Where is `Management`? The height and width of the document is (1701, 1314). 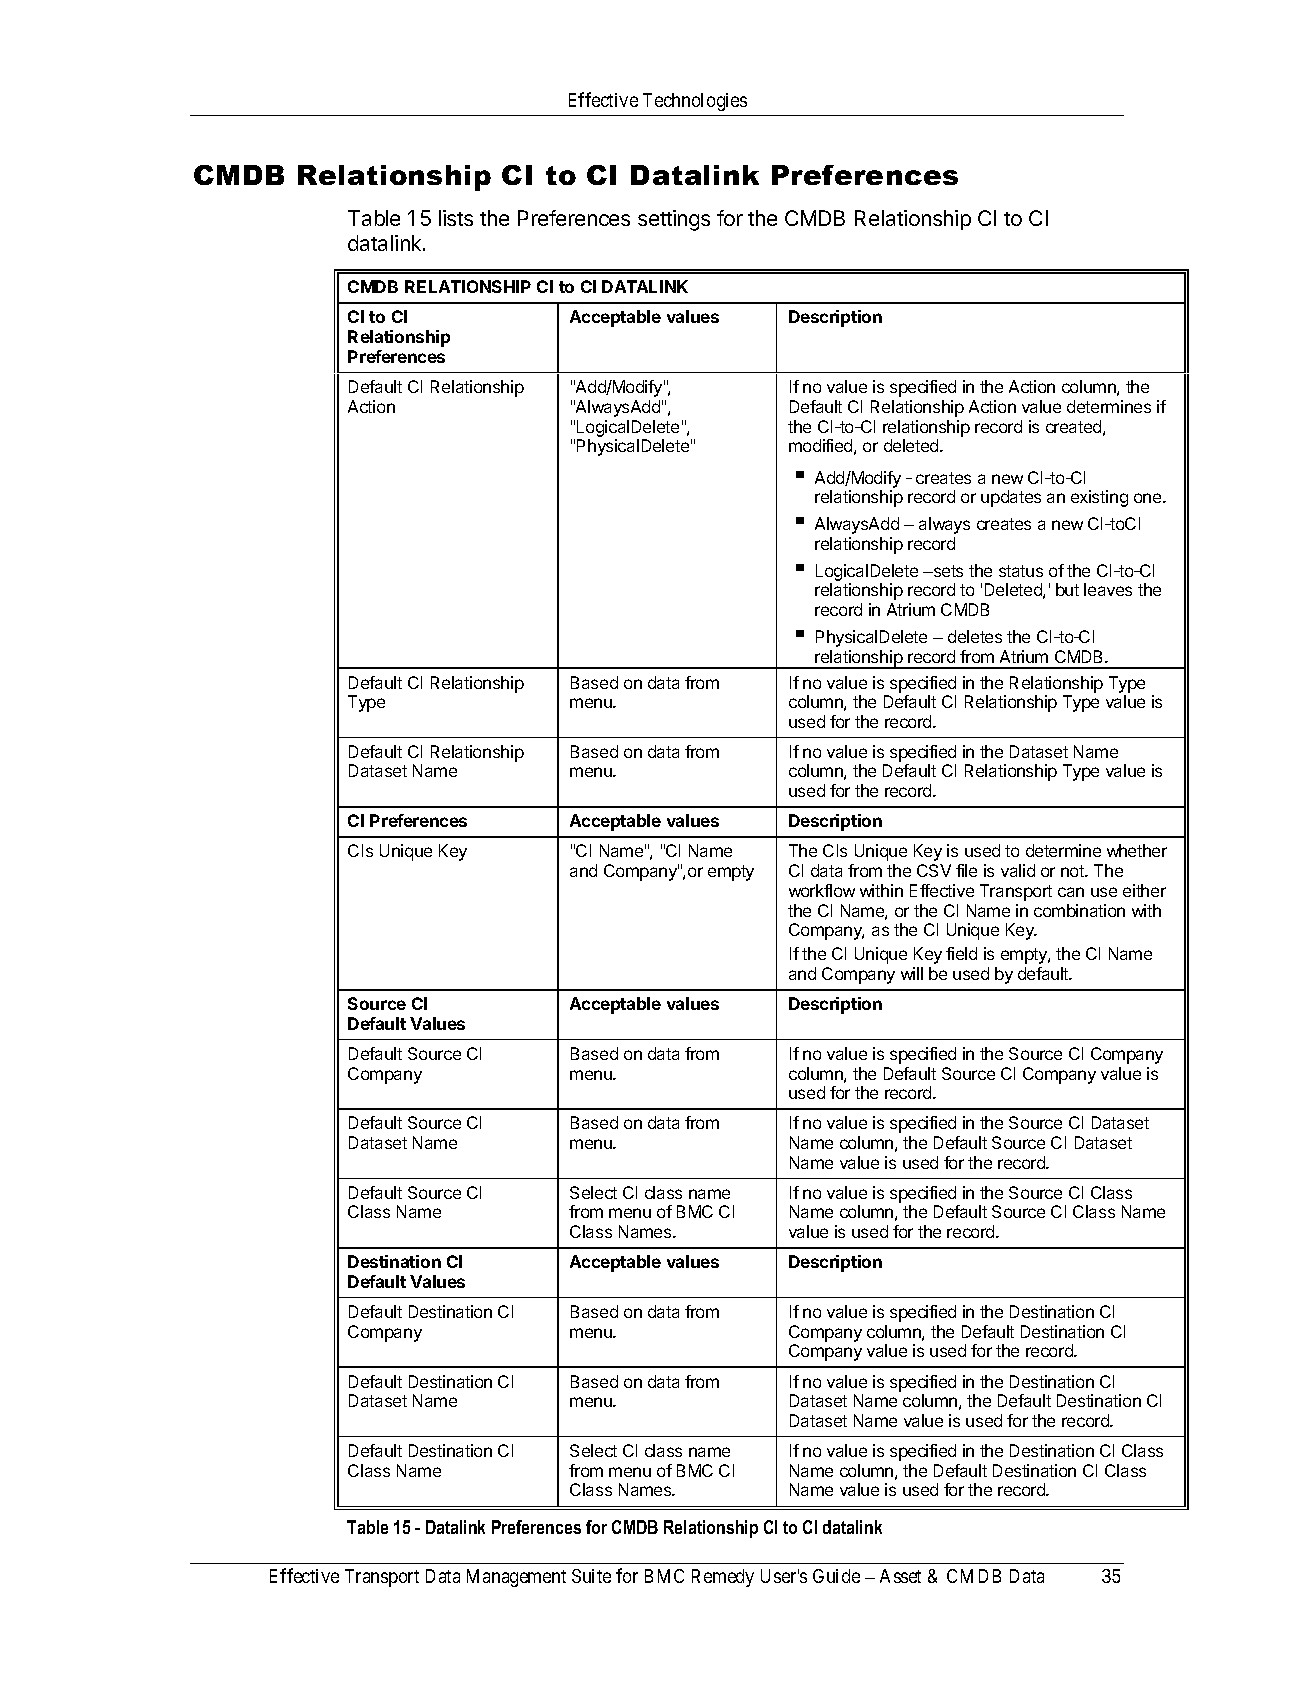
Management is located at coordinates (516, 1578).
